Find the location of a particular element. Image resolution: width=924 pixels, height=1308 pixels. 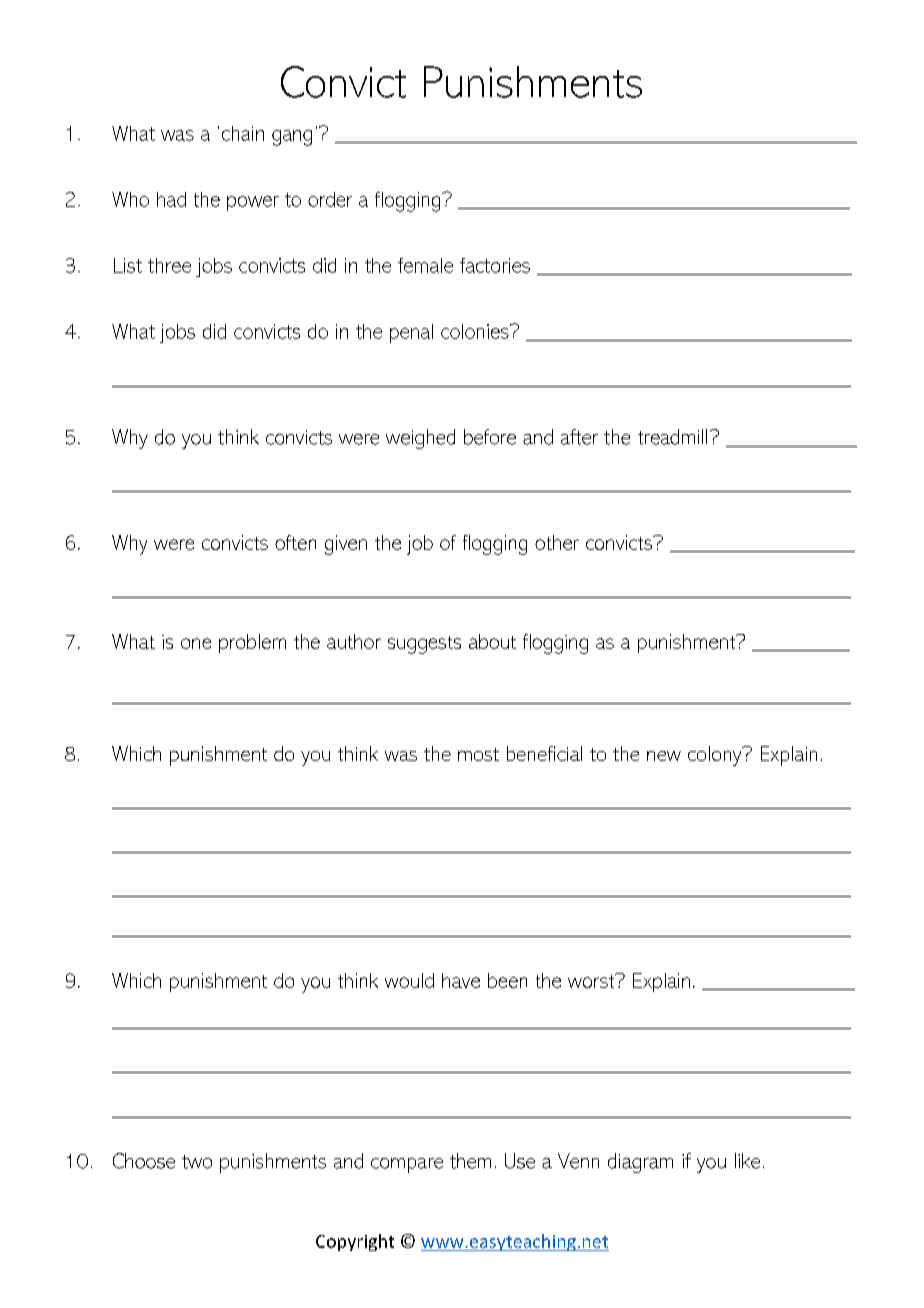

suggests is located at coordinates (424, 645).
